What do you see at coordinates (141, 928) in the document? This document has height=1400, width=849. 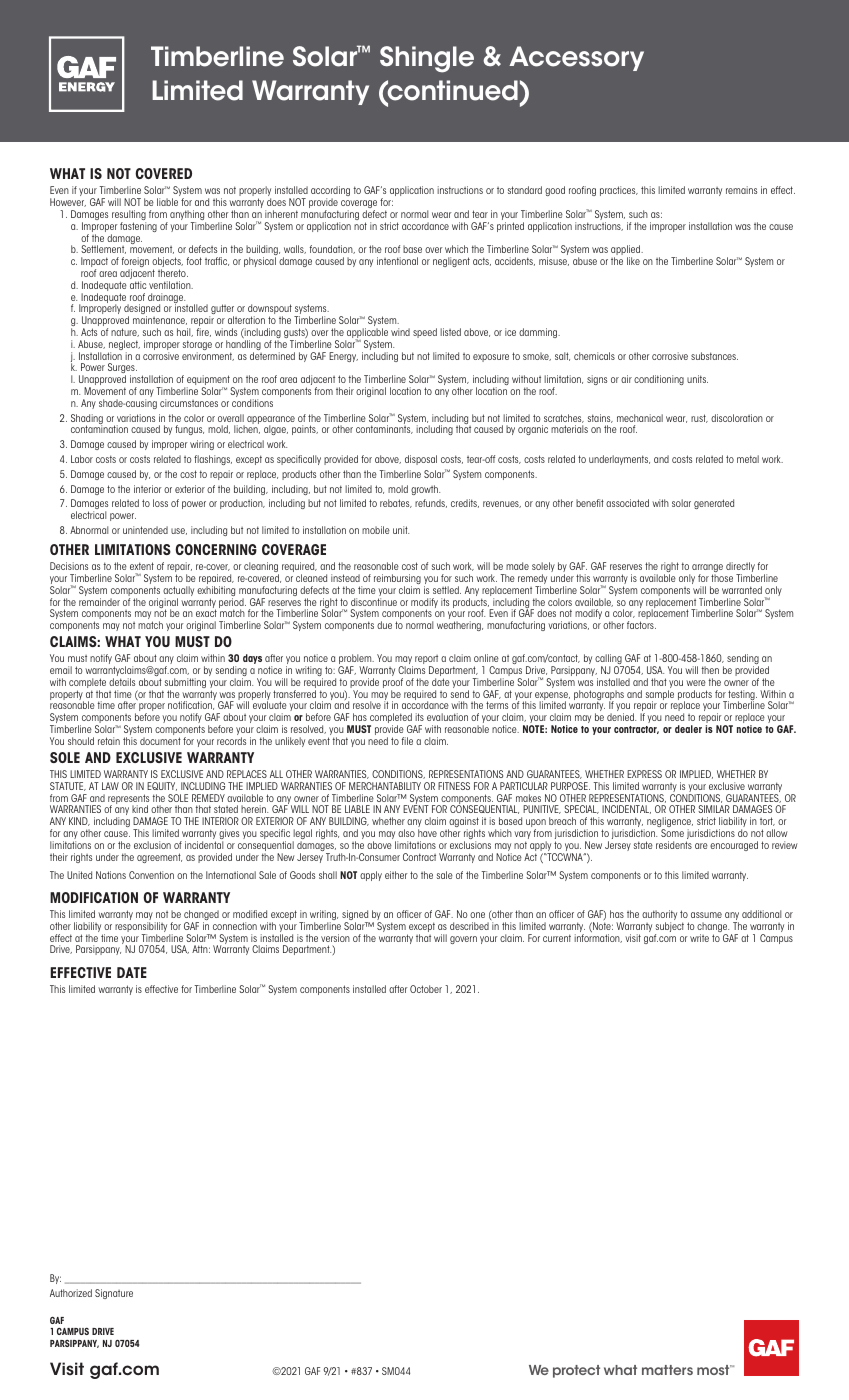 I see `responsibility` at bounding box center [141, 928].
